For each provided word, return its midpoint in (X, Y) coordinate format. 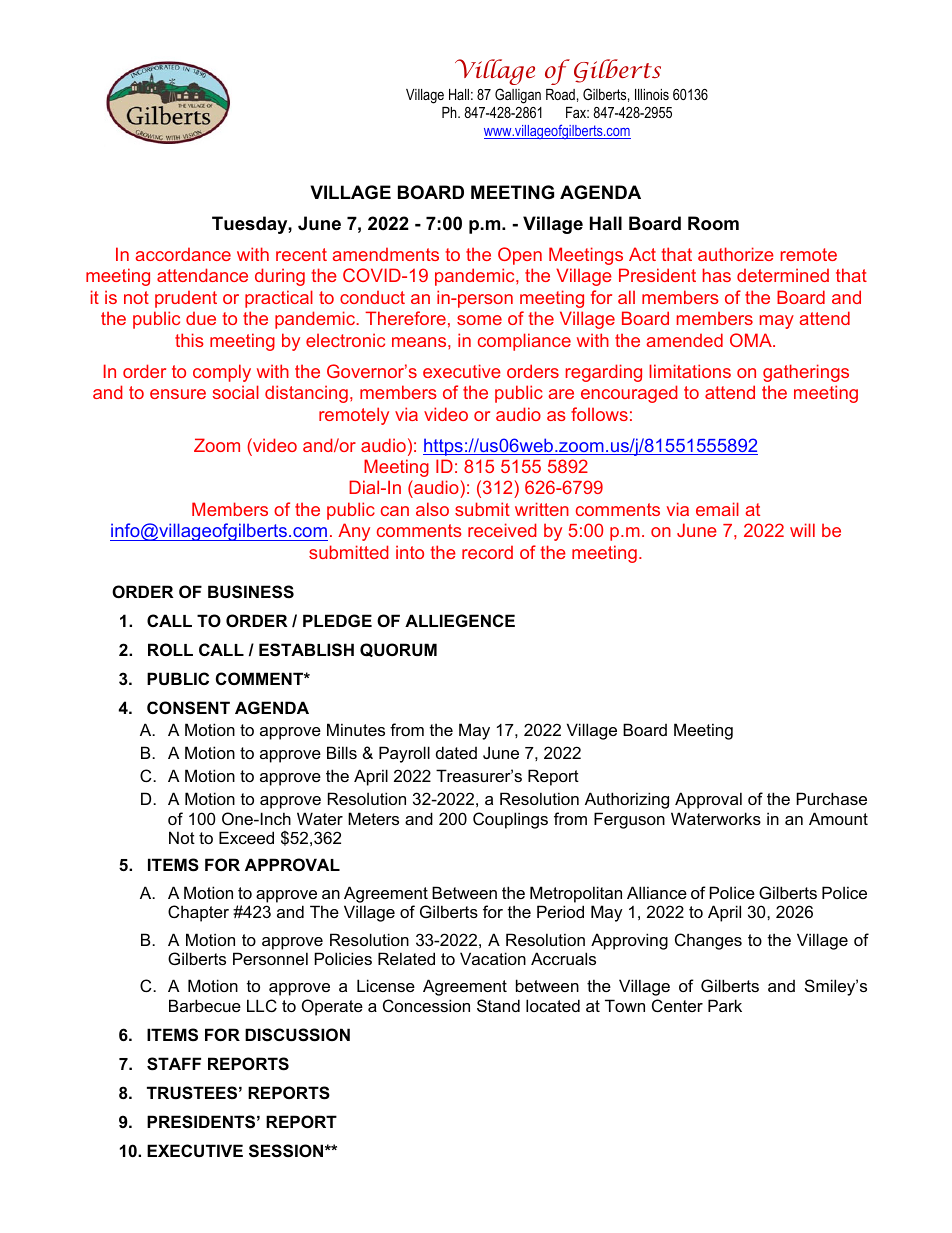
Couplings (510, 820)
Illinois (652, 94)
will (802, 530)
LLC (262, 1005)
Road (560, 94)
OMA (752, 340)
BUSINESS (251, 592)
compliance (524, 342)
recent (301, 254)
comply (222, 373)
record (487, 552)
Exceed (246, 837)
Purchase (832, 798)
